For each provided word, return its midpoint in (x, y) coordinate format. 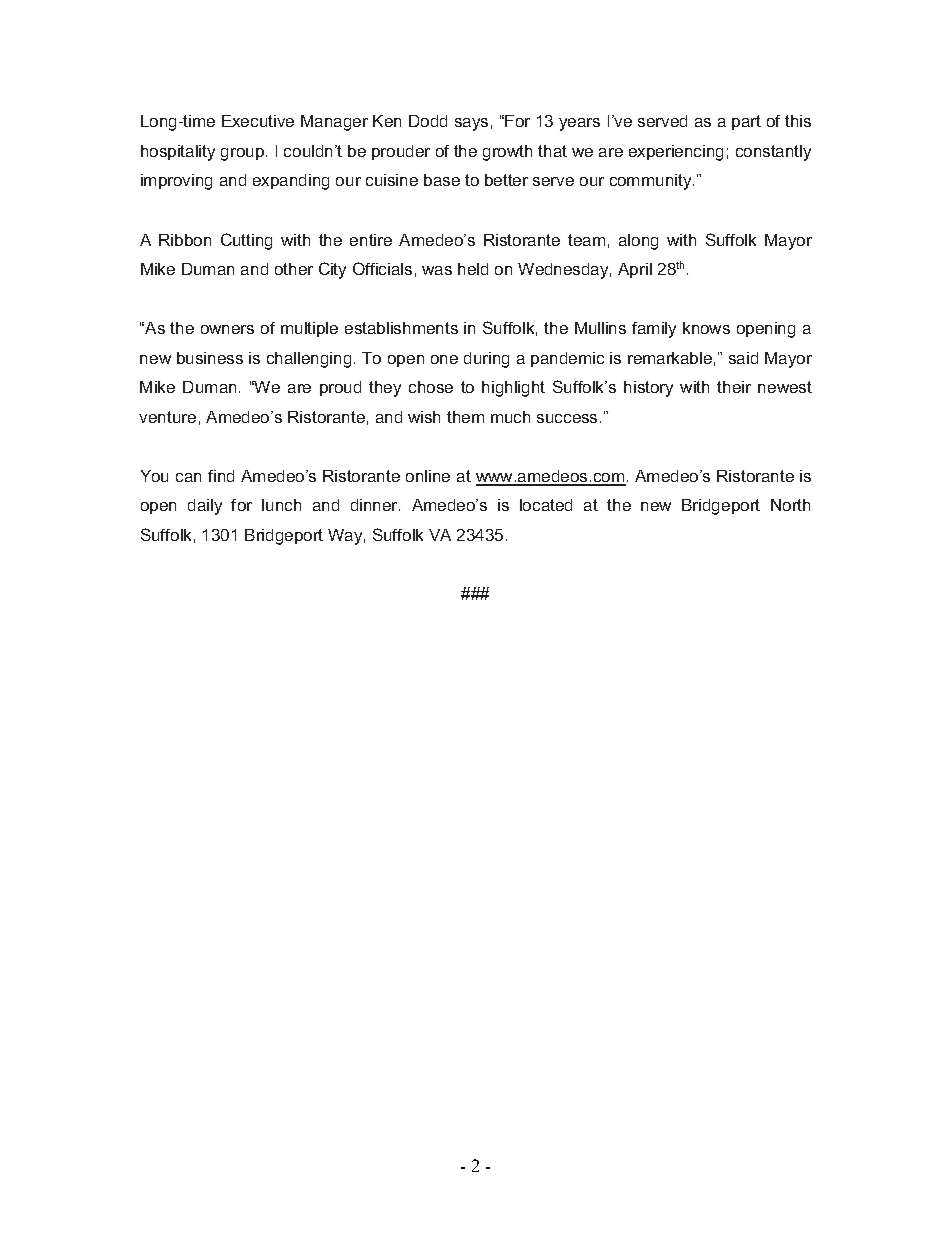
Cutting (246, 241)
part (746, 122)
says (471, 124)
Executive (258, 121)
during (486, 360)
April (635, 270)
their (734, 387)
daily (205, 507)
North (790, 505)
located (546, 505)
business (210, 358)
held (473, 269)
